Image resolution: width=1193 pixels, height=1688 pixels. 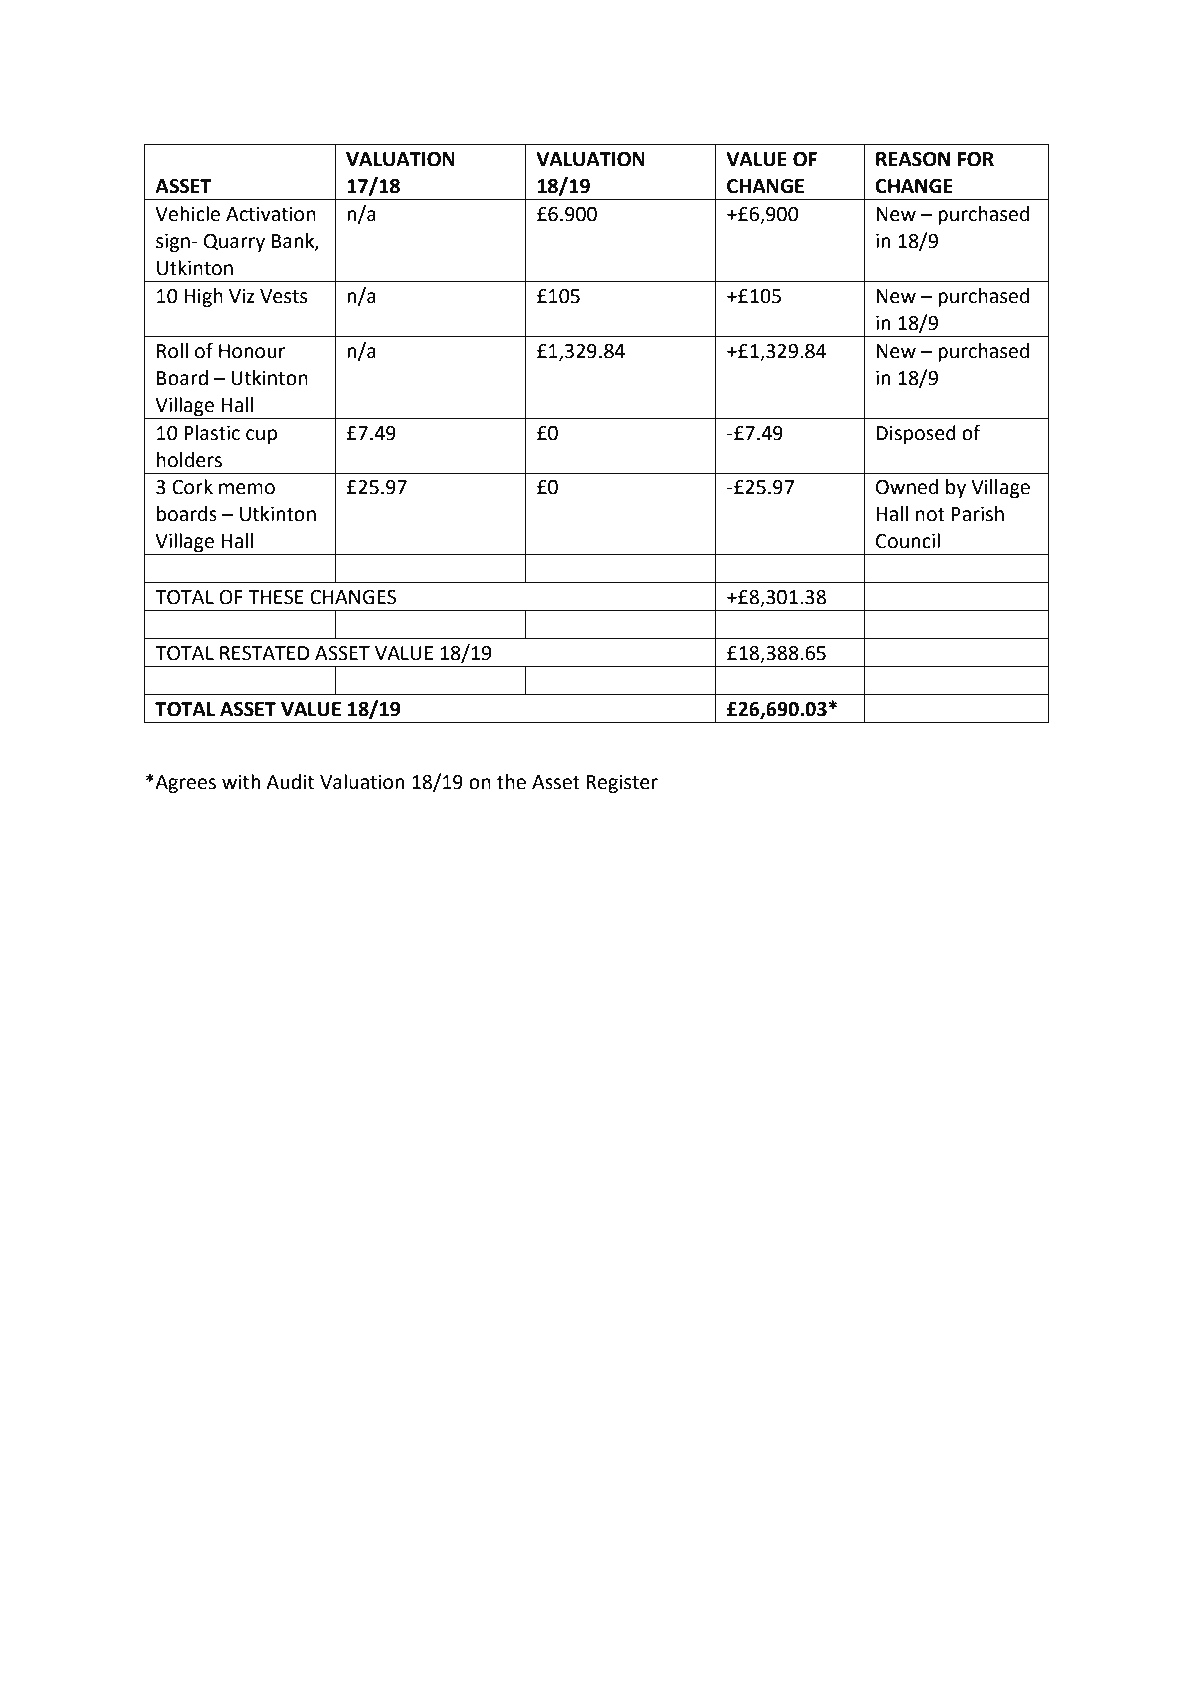 I want to click on Audit, so click(x=290, y=782).
